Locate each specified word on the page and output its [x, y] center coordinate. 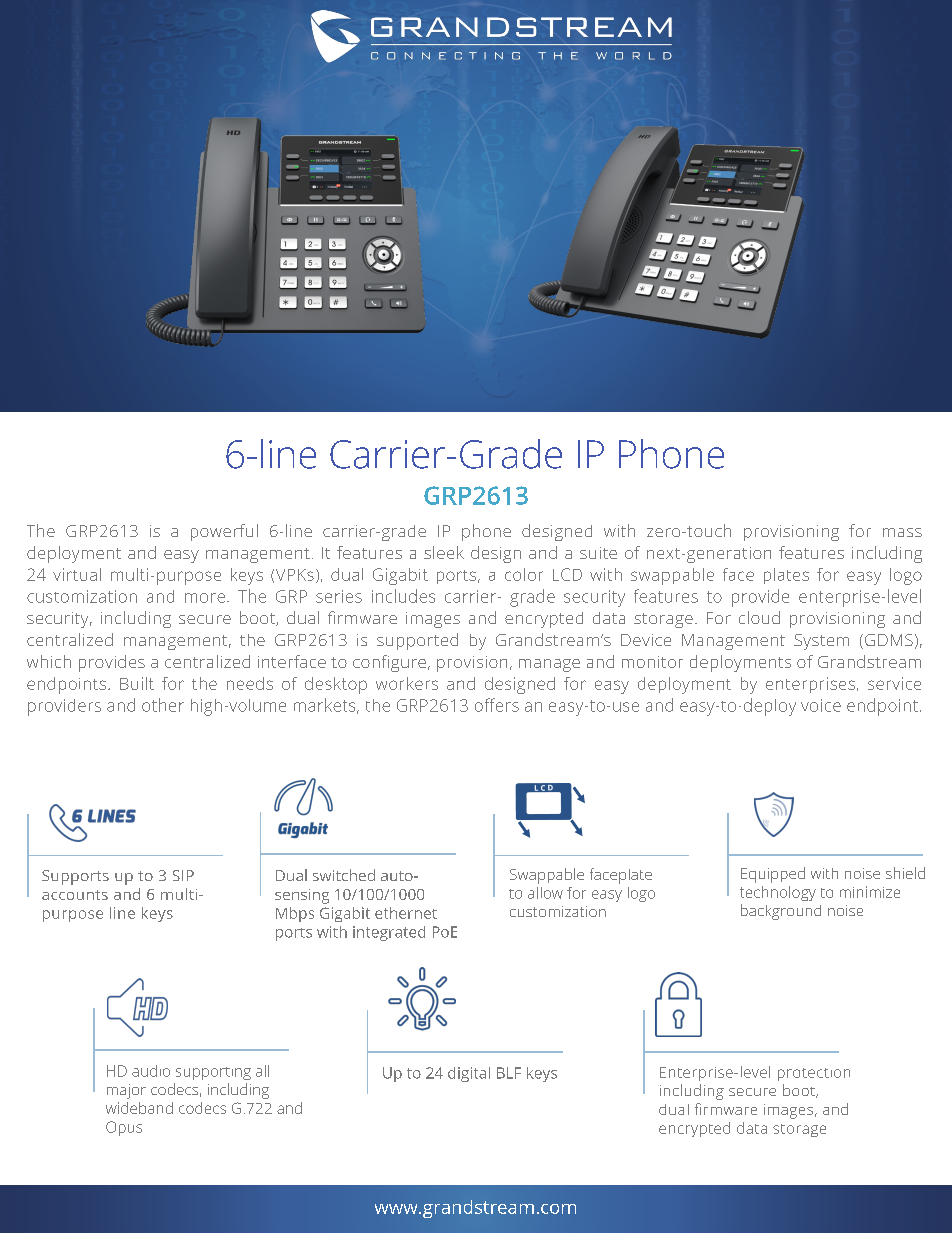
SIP [183, 875]
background [781, 912]
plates [786, 576]
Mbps [295, 914]
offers [497, 705]
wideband [139, 1108]
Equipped [773, 875]
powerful [224, 532]
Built [137, 683]
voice [821, 705]
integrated [389, 933]
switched [344, 875]
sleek [444, 552]
